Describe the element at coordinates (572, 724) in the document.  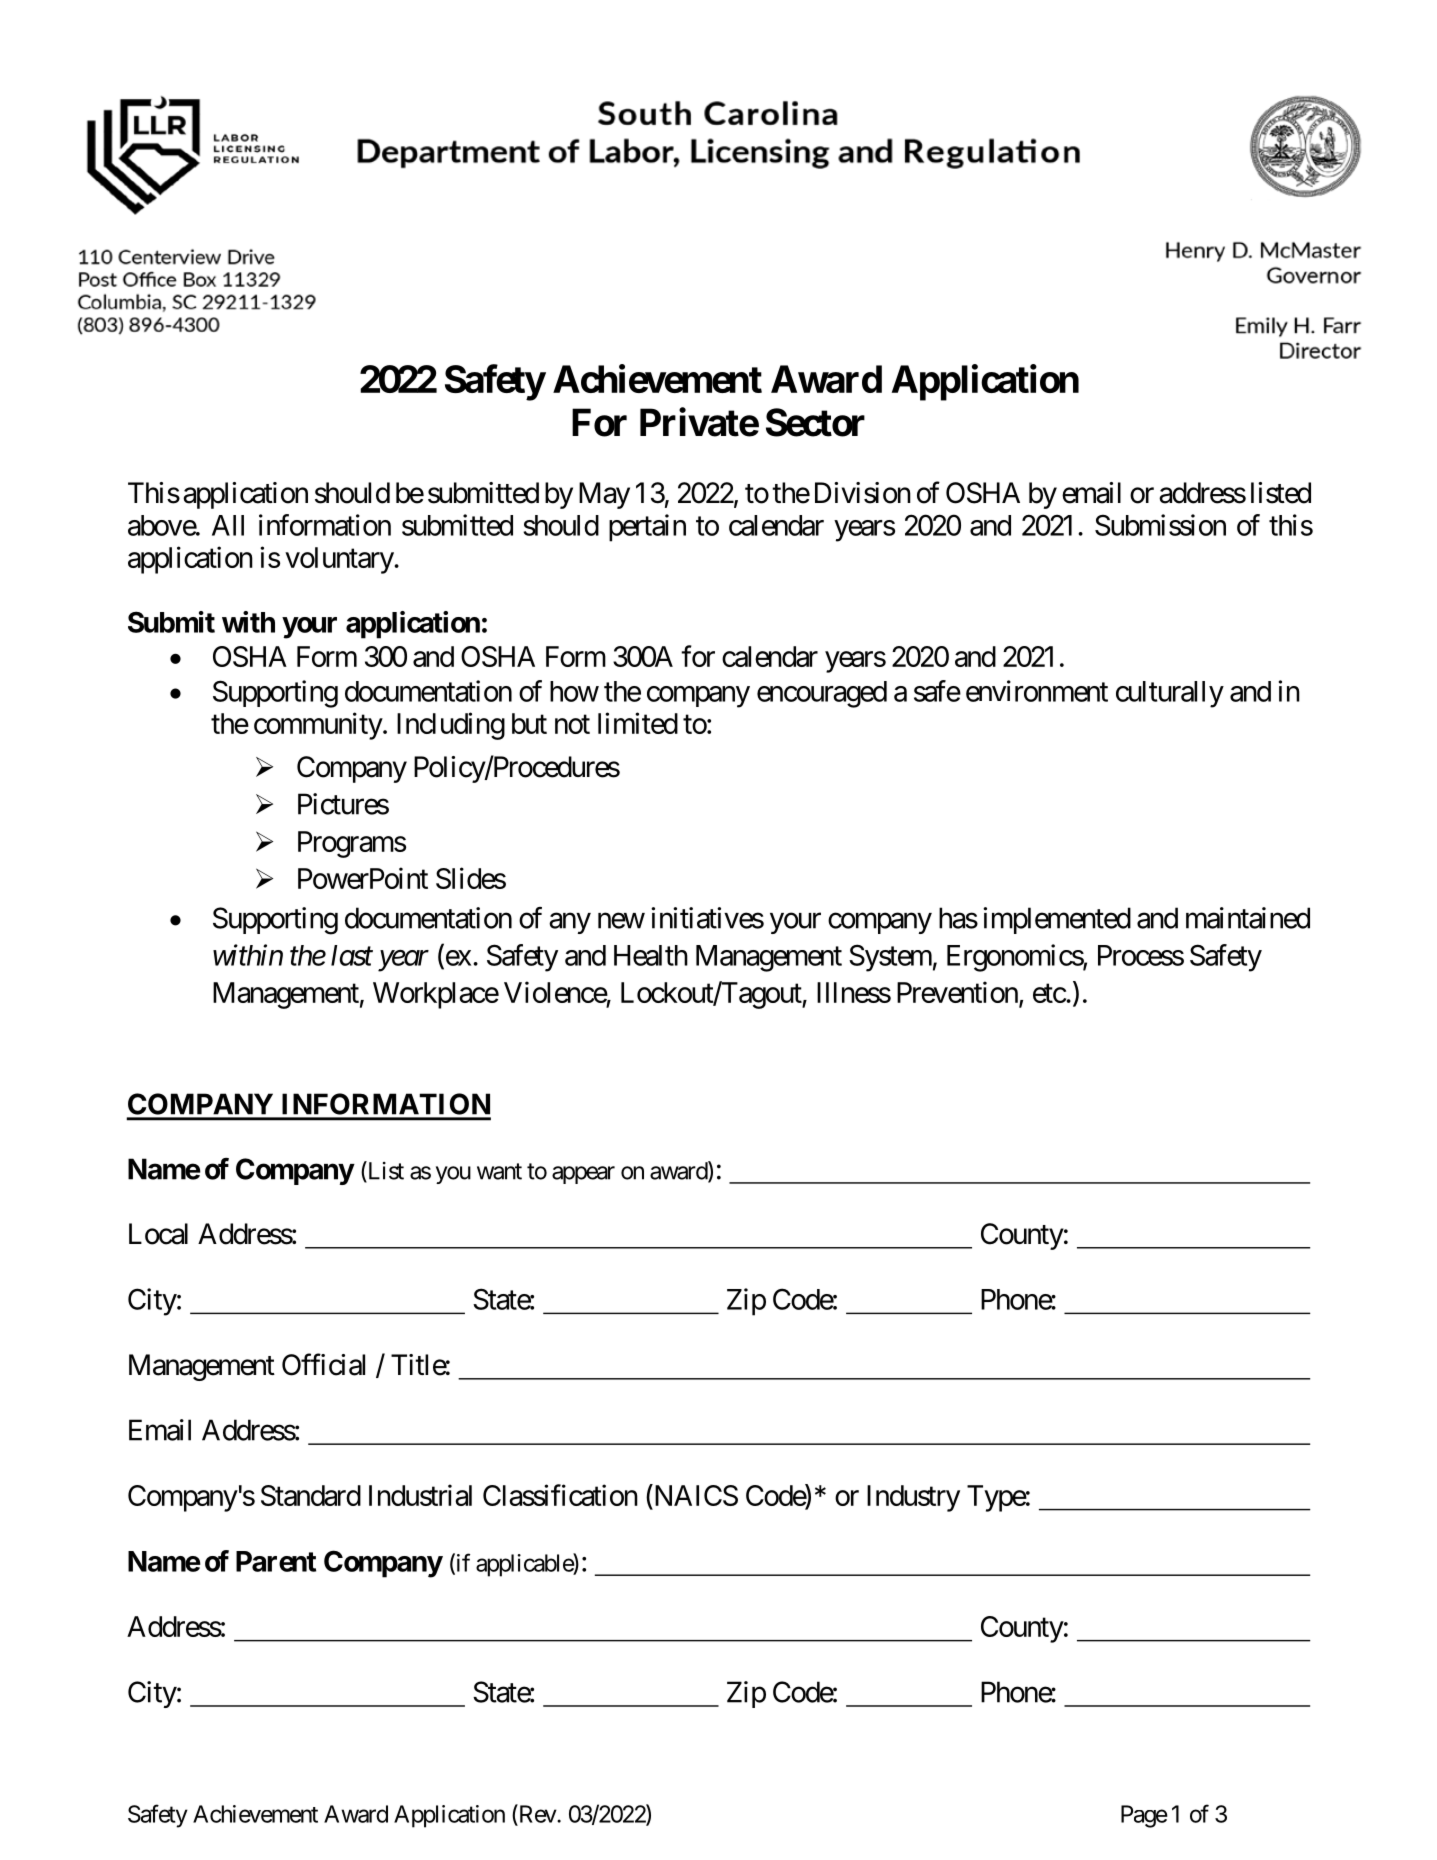
I see `not` at that location.
